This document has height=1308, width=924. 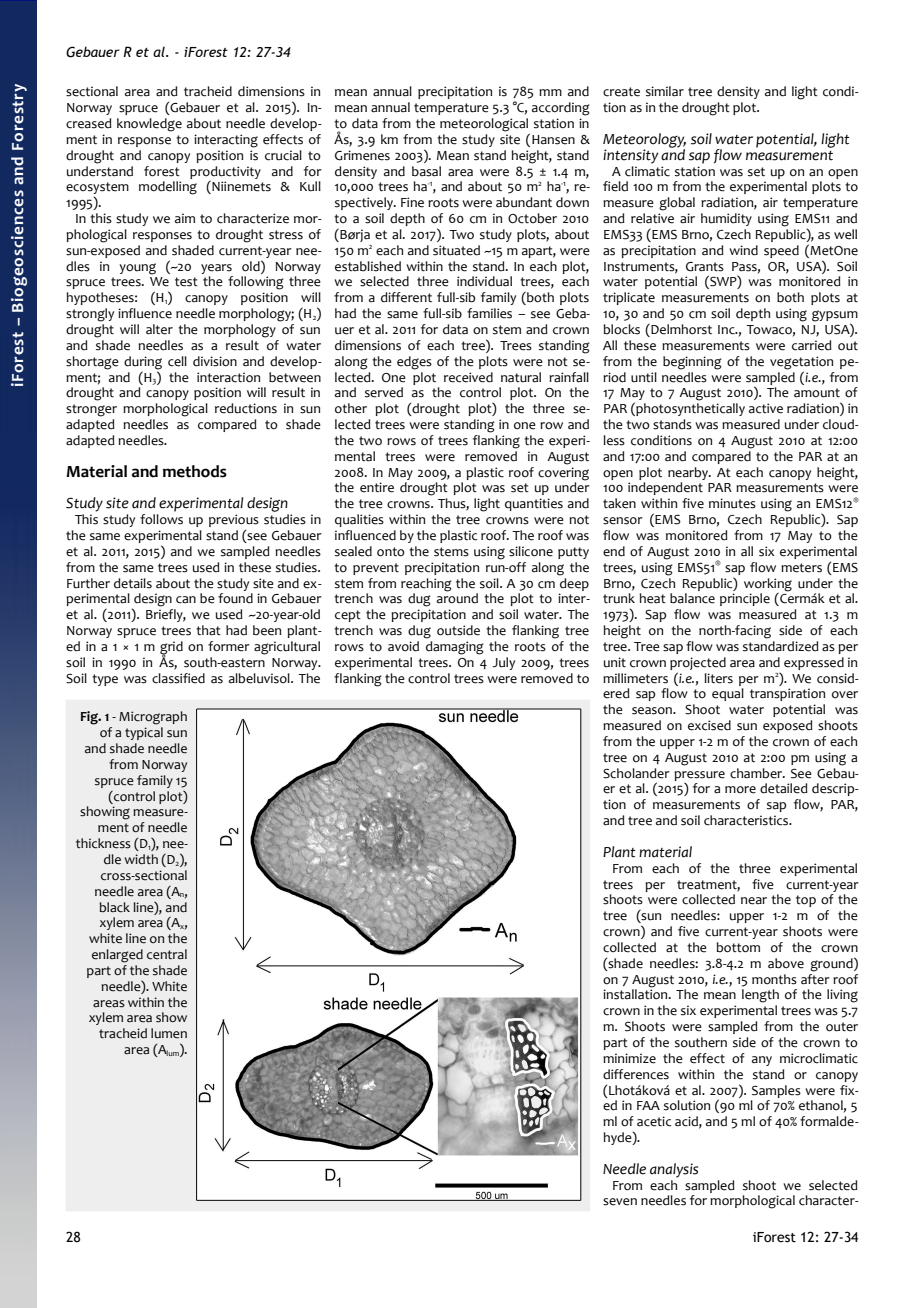 What do you see at coordinates (177, 361) in the document?
I see `cell` at bounding box center [177, 361].
